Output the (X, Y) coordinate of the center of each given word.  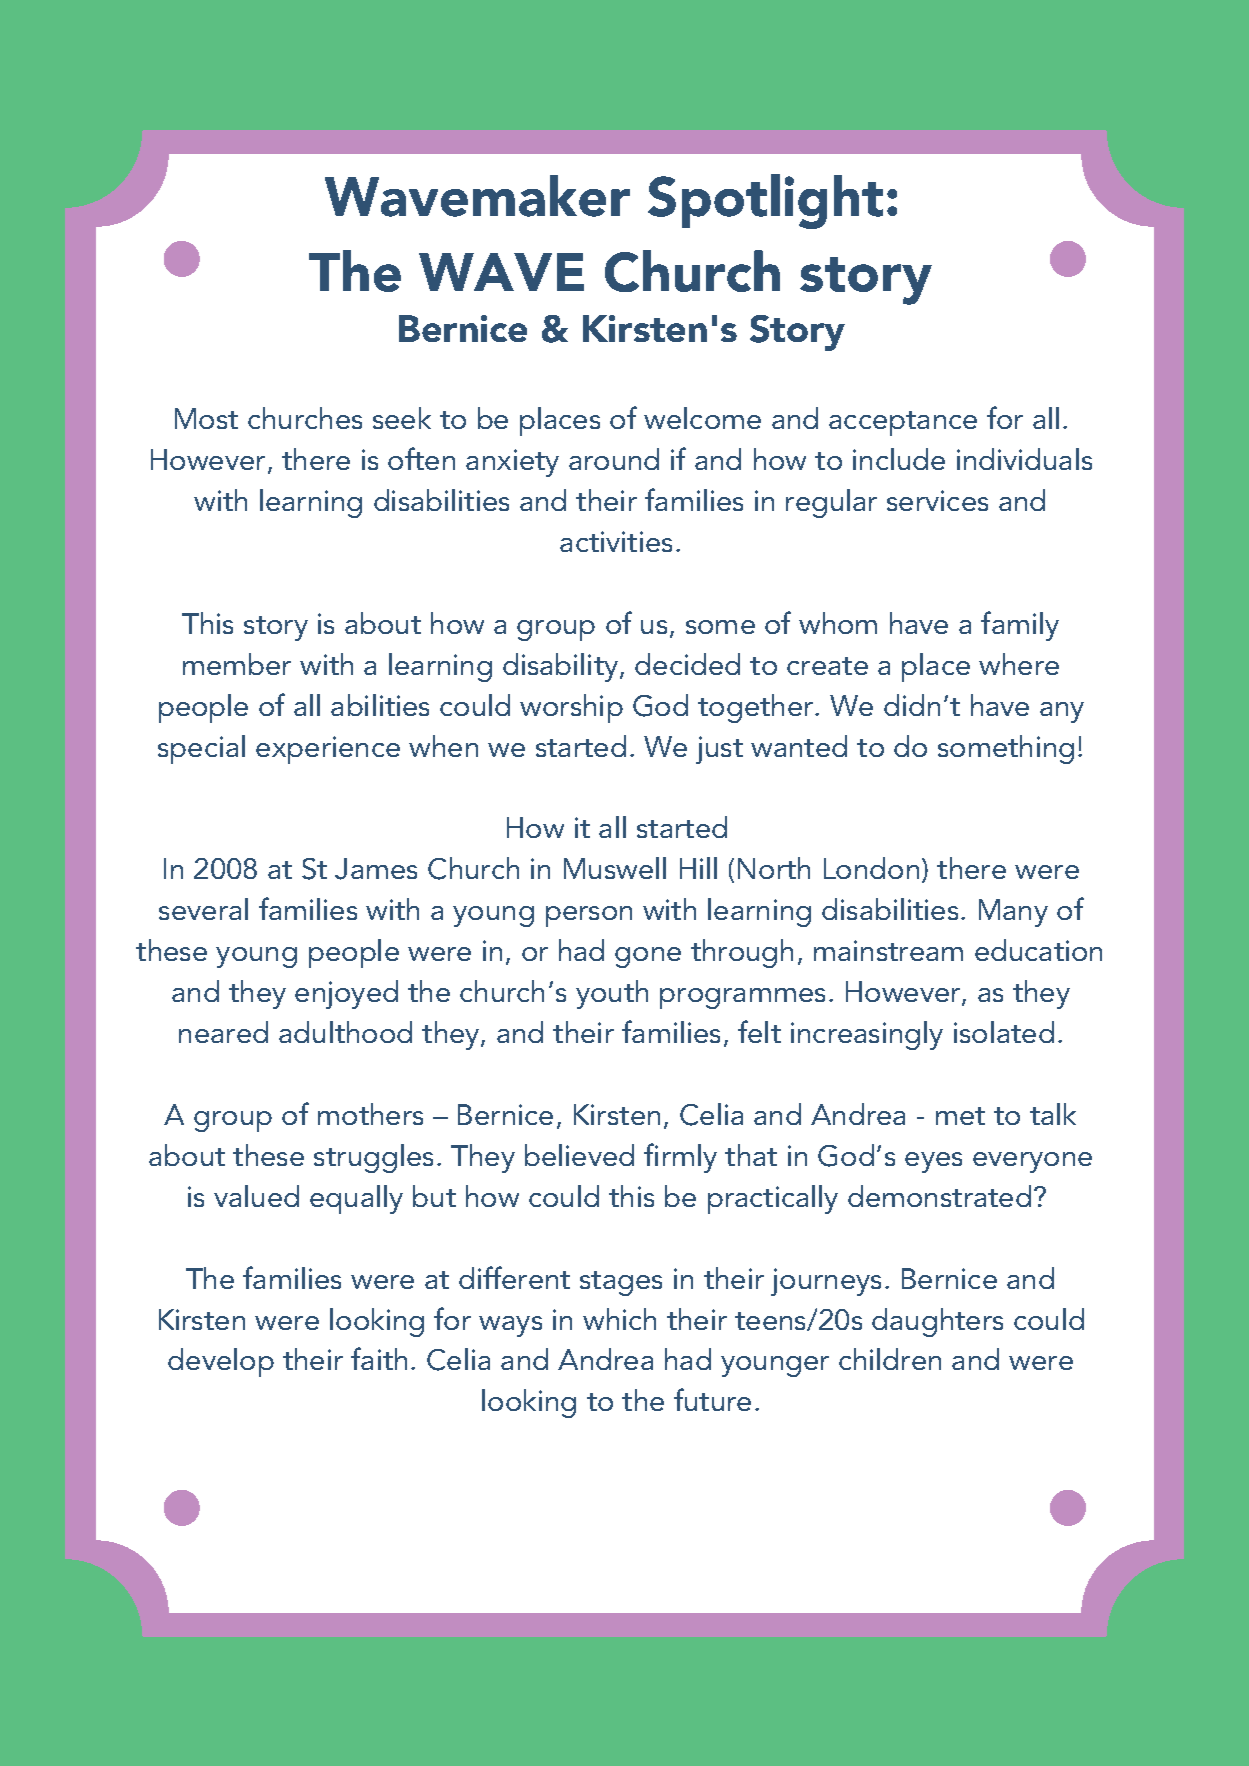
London (871, 868)
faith (379, 1358)
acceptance (903, 423)
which (619, 1319)
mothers (370, 1114)
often (421, 458)
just (719, 750)
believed (579, 1155)
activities (616, 541)
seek (402, 418)
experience (328, 750)
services (937, 500)
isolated (1004, 1032)
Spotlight (765, 201)
